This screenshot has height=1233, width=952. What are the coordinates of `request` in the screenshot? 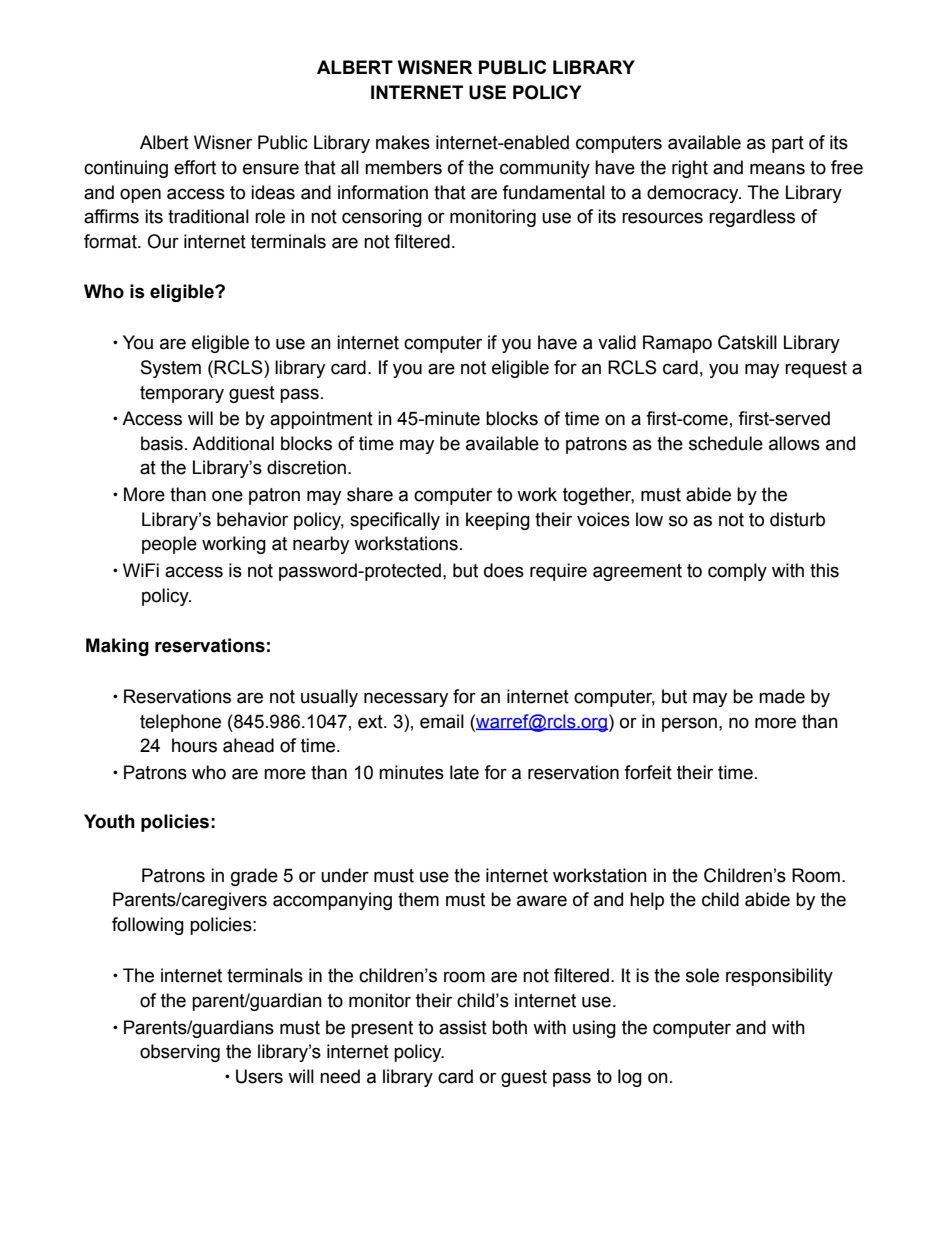 It's located at (816, 369).
